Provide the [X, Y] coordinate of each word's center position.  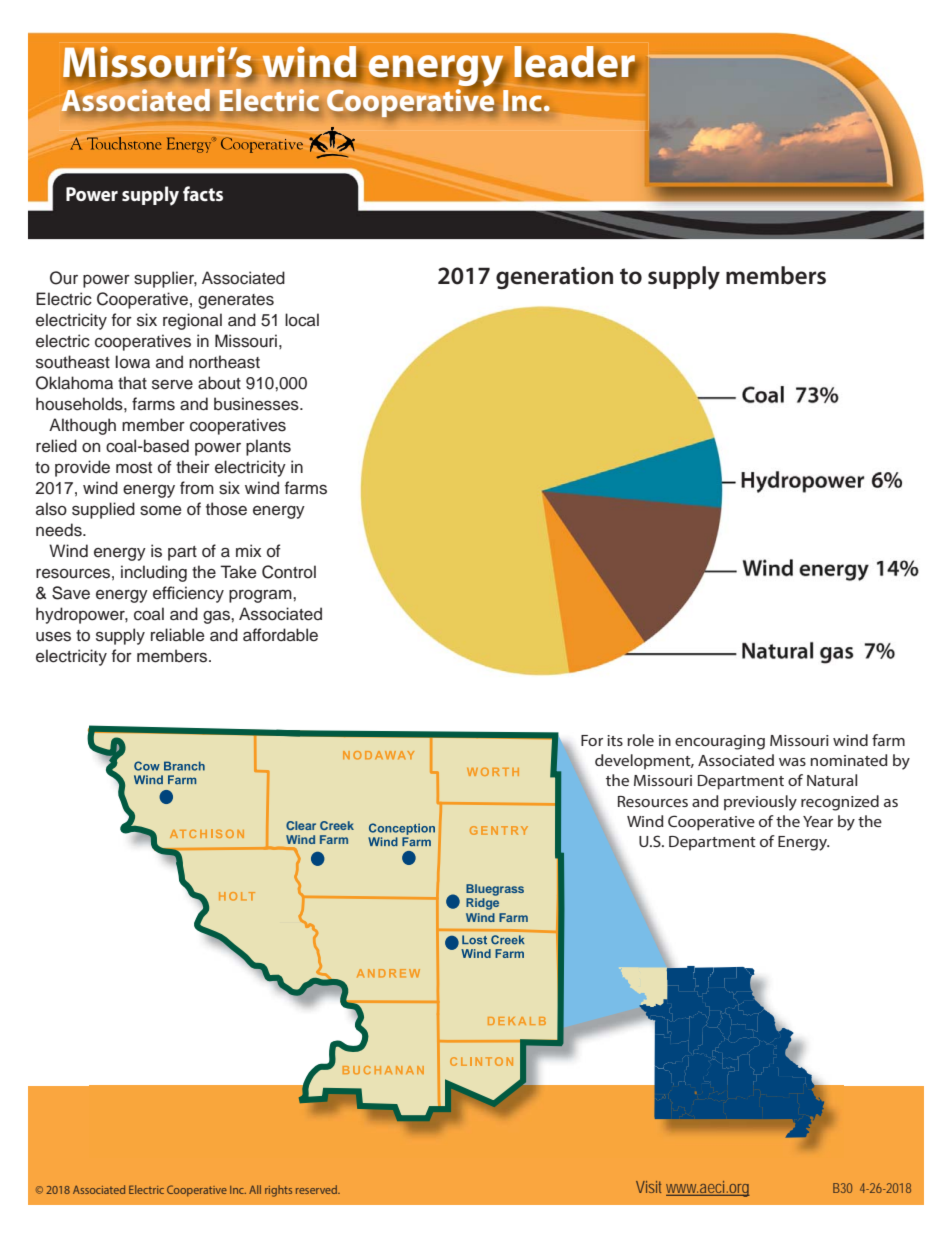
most [134, 468]
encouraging [720, 742]
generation [554, 278]
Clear [301, 825]
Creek [337, 825]
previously [760, 803]
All [255, 1189]
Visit [648, 1187]
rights [278, 1191]
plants [268, 447]
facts [203, 193]
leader [576, 63]
